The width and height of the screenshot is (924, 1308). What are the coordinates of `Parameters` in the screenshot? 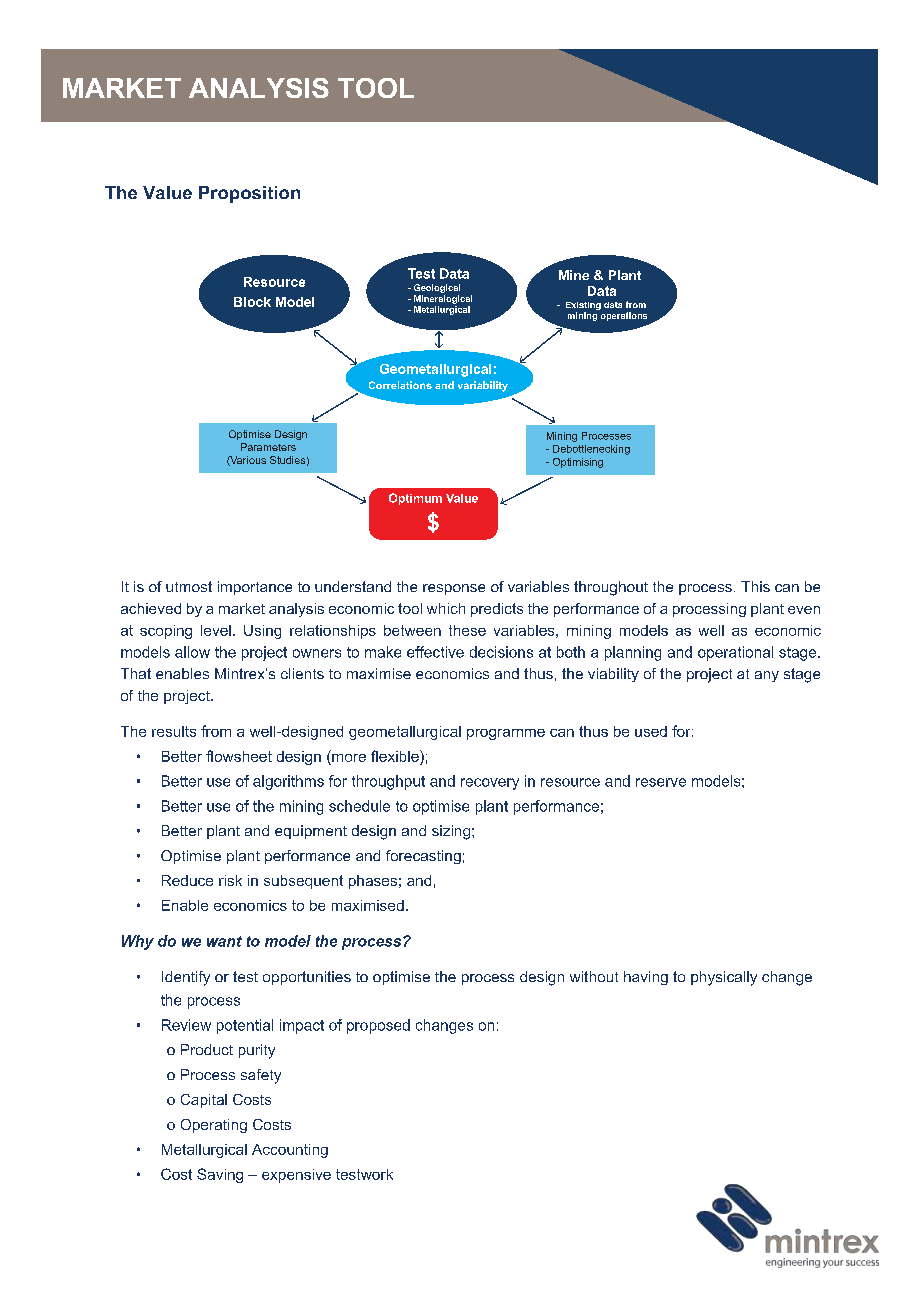 It's located at (268, 447).
